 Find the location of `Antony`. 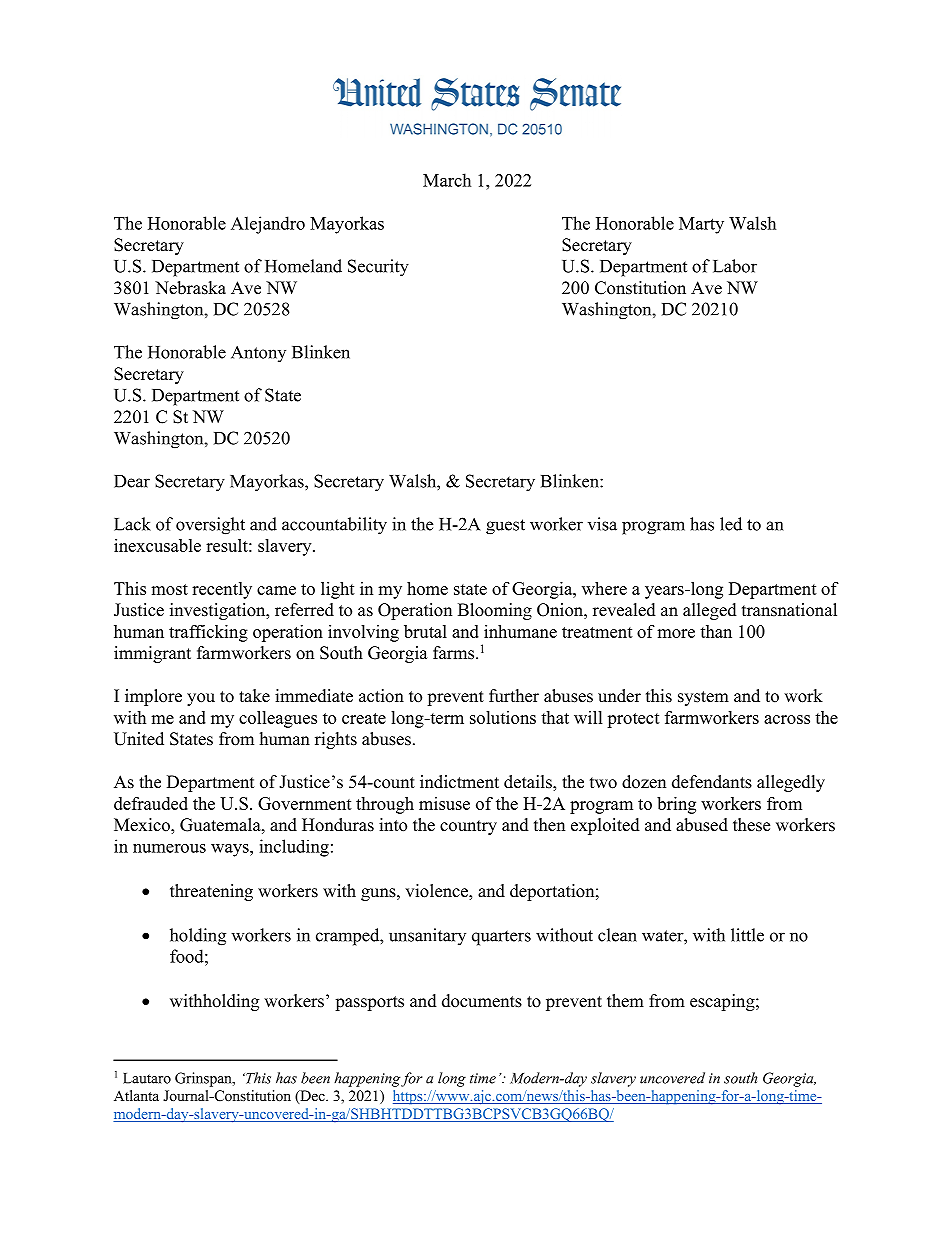

Antony is located at coordinates (258, 354).
